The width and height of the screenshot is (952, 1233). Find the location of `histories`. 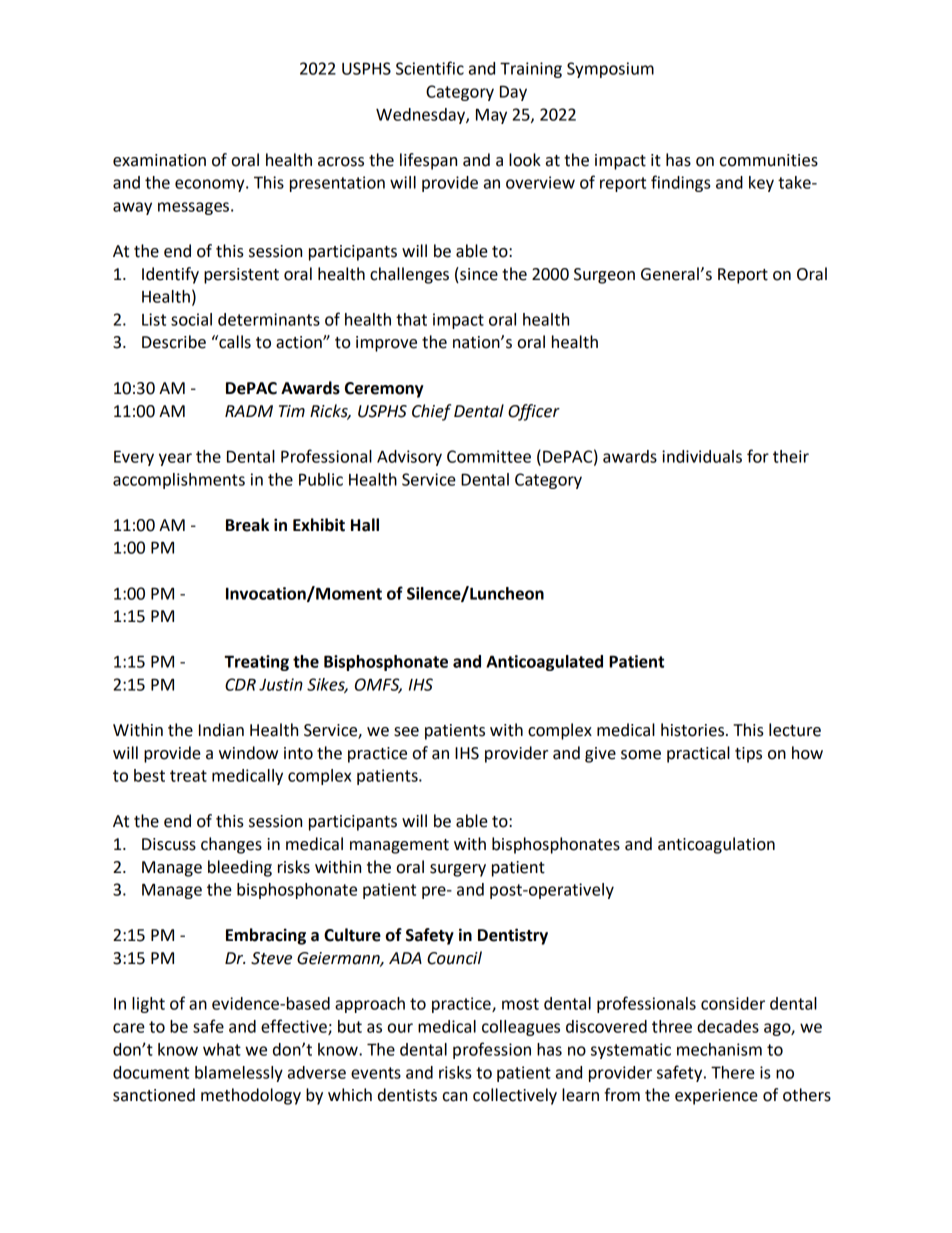

histories is located at coordinates (694, 730).
